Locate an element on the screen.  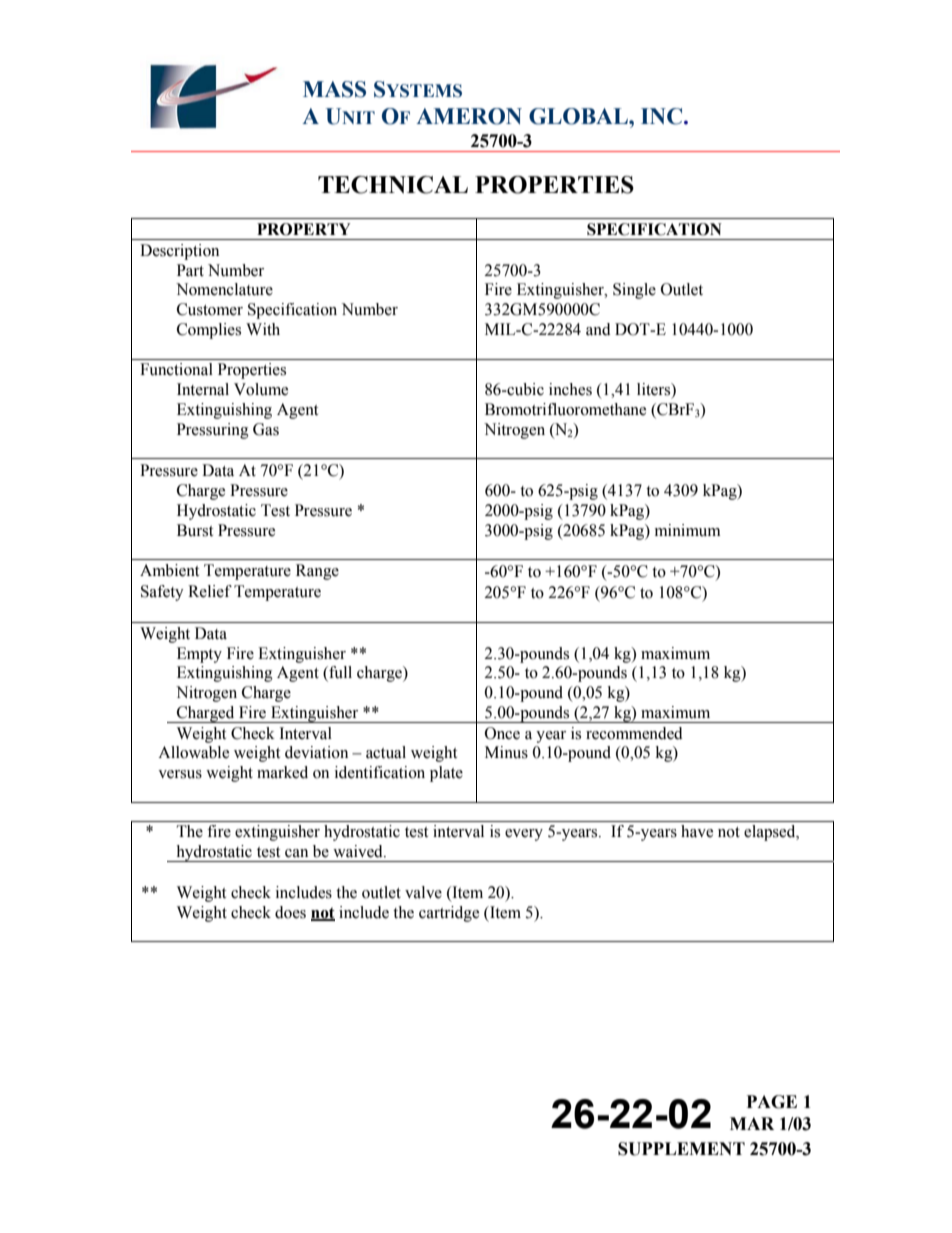
does is located at coordinates (290, 912).
